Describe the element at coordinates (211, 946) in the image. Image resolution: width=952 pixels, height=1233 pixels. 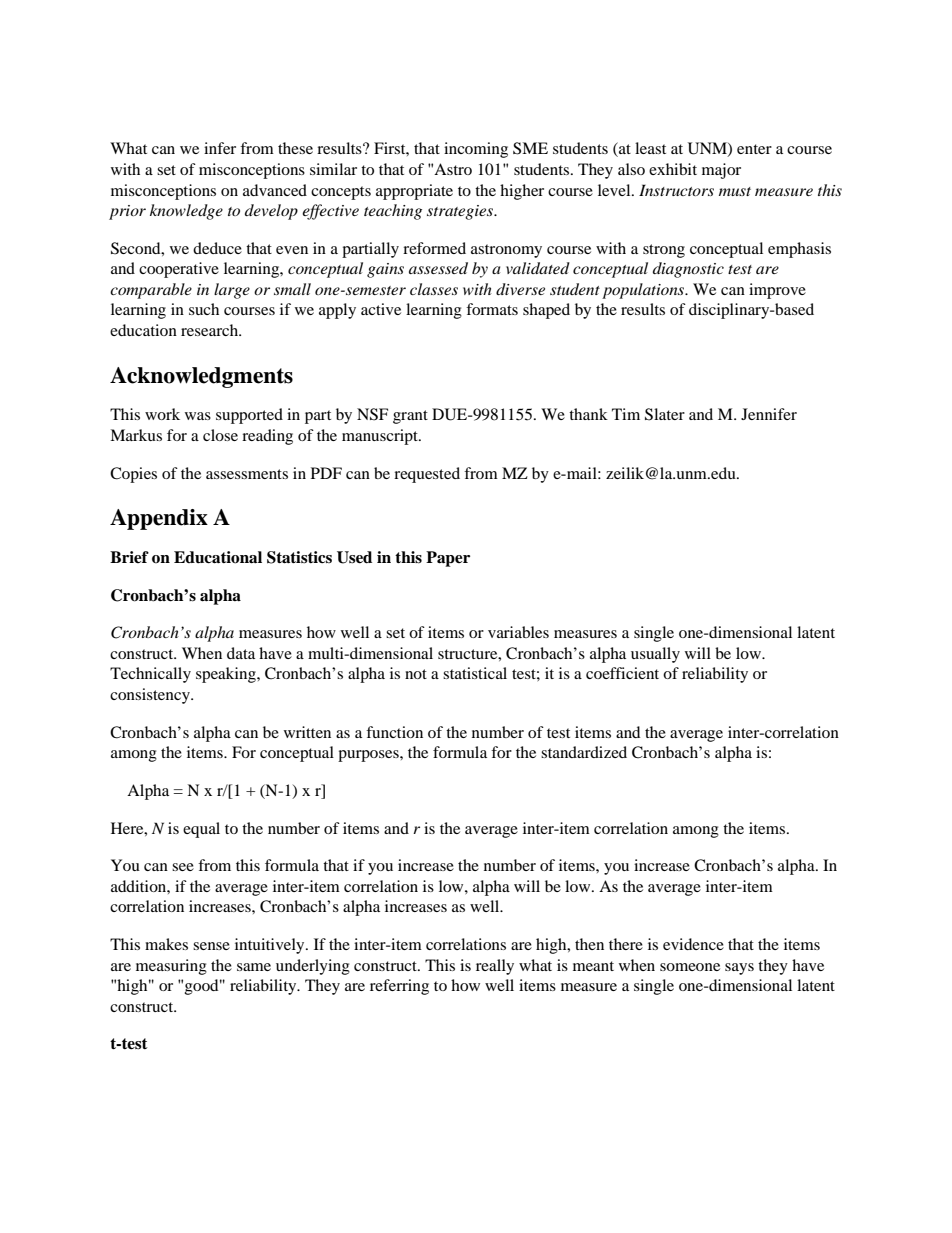
I see `sense` at that location.
